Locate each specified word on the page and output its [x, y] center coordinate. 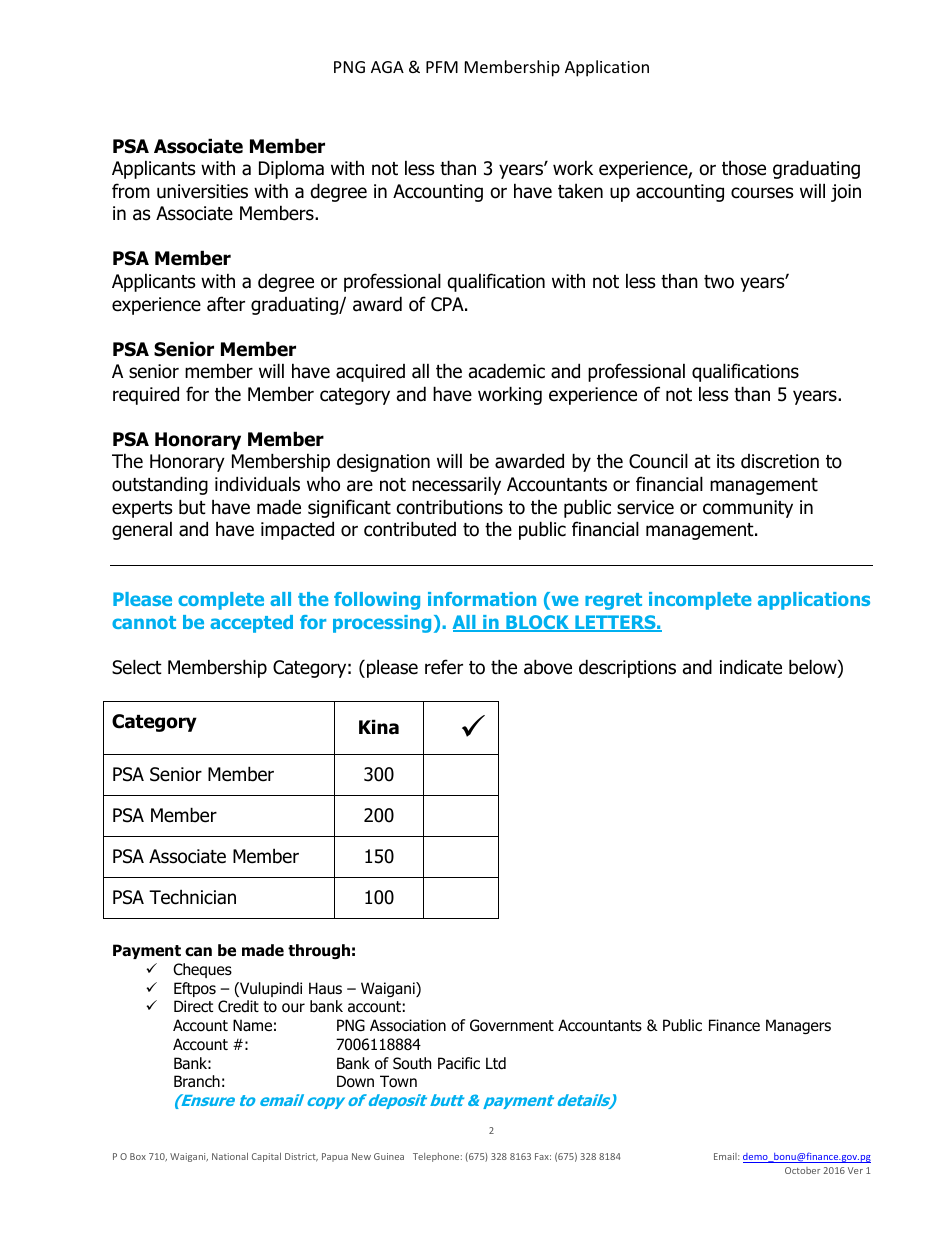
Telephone [437, 1157]
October [802, 1170]
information [482, 599]
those [744, 168]
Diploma [291, 169]
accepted [251, 624]
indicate [751, 667]
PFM [442, 67]
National [230, 1156]
